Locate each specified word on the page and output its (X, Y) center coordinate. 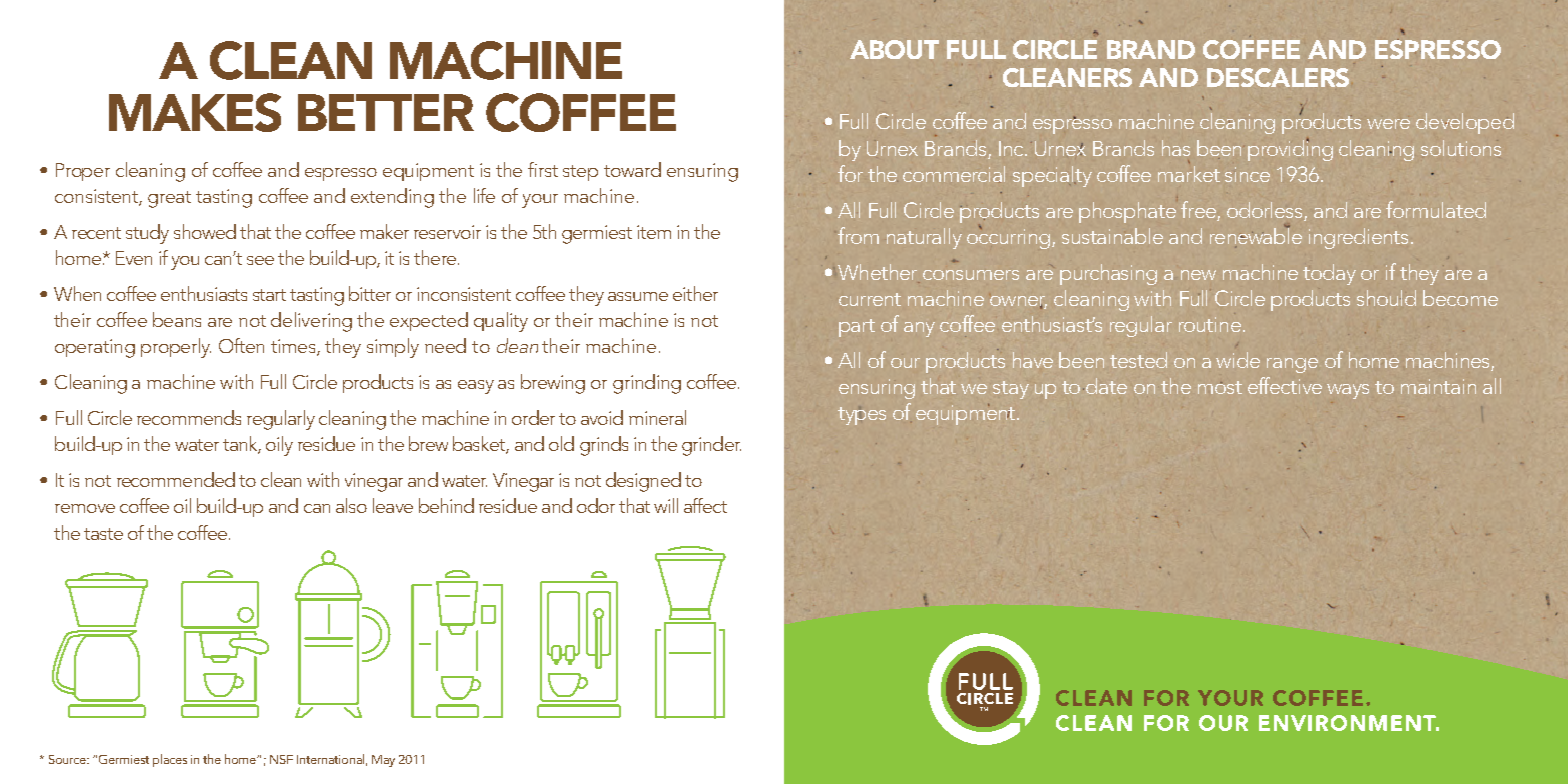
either (695, 293)
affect (705, 505)
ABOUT (894, 49)
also (351, 505)
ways (1348, 391)
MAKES (195, 112)
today (1329, 274)
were (1388, 124)
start (269, 295)
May (383, 761)
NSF (281, 759)
